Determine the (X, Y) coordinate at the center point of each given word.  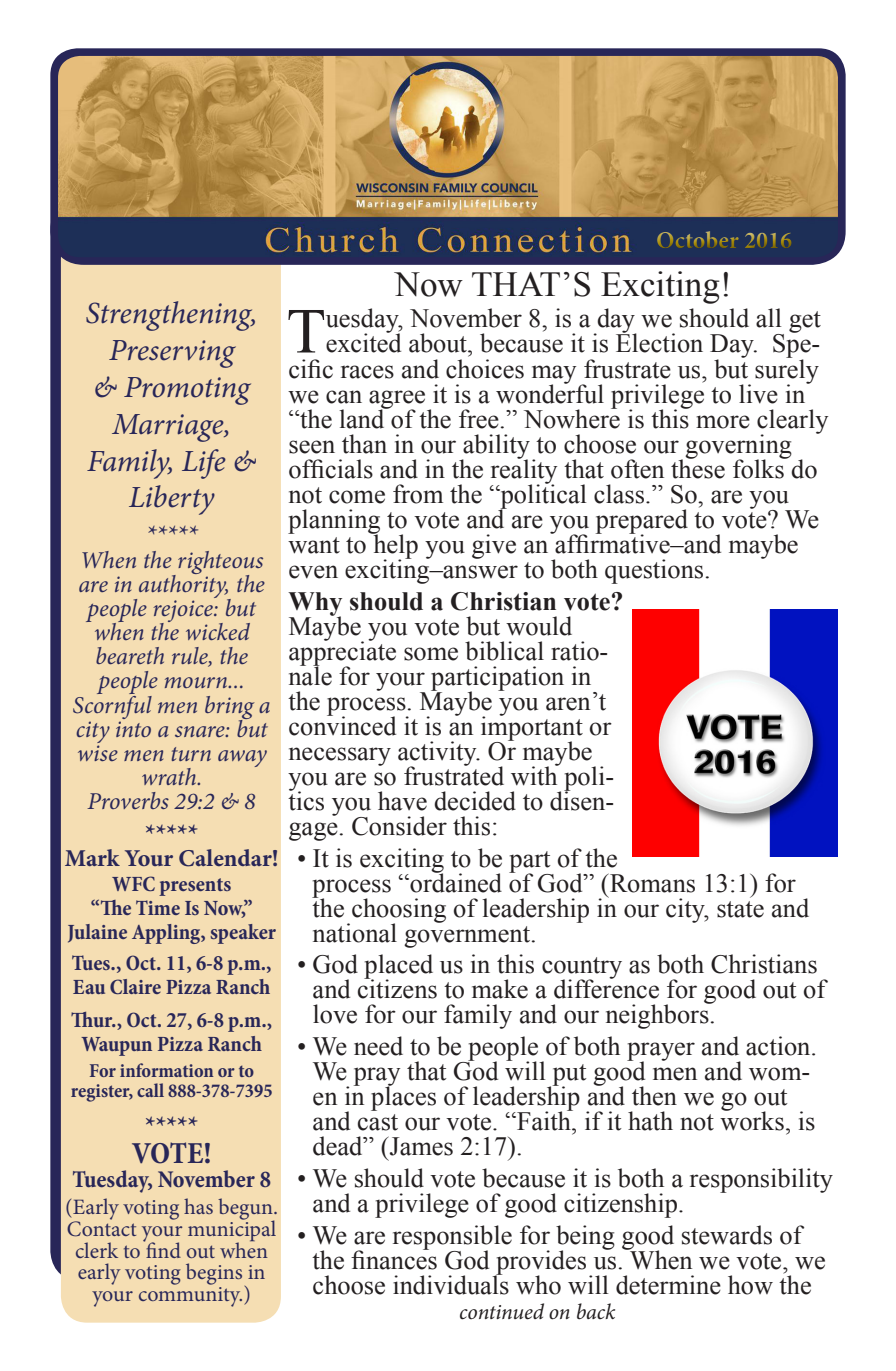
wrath (170, 776)
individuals (451, 1284)
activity (438, 754)
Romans (651, 883)
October (697, 237)
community (190, 1297)
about (439, 343)
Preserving (172, 354)
